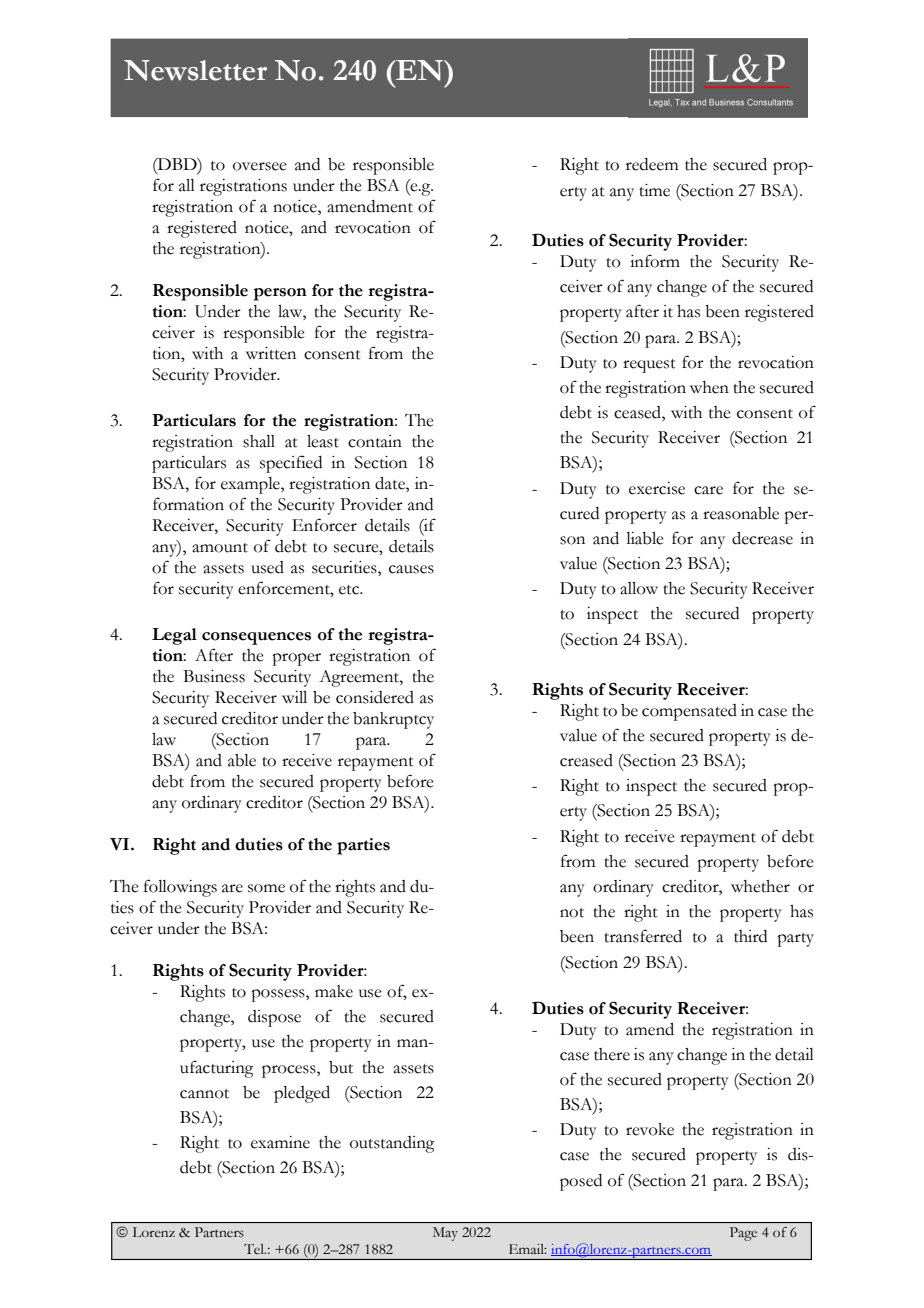  Describe the element at coordinates (652, 164) in the screenshot. I see `redeem` at that location.
